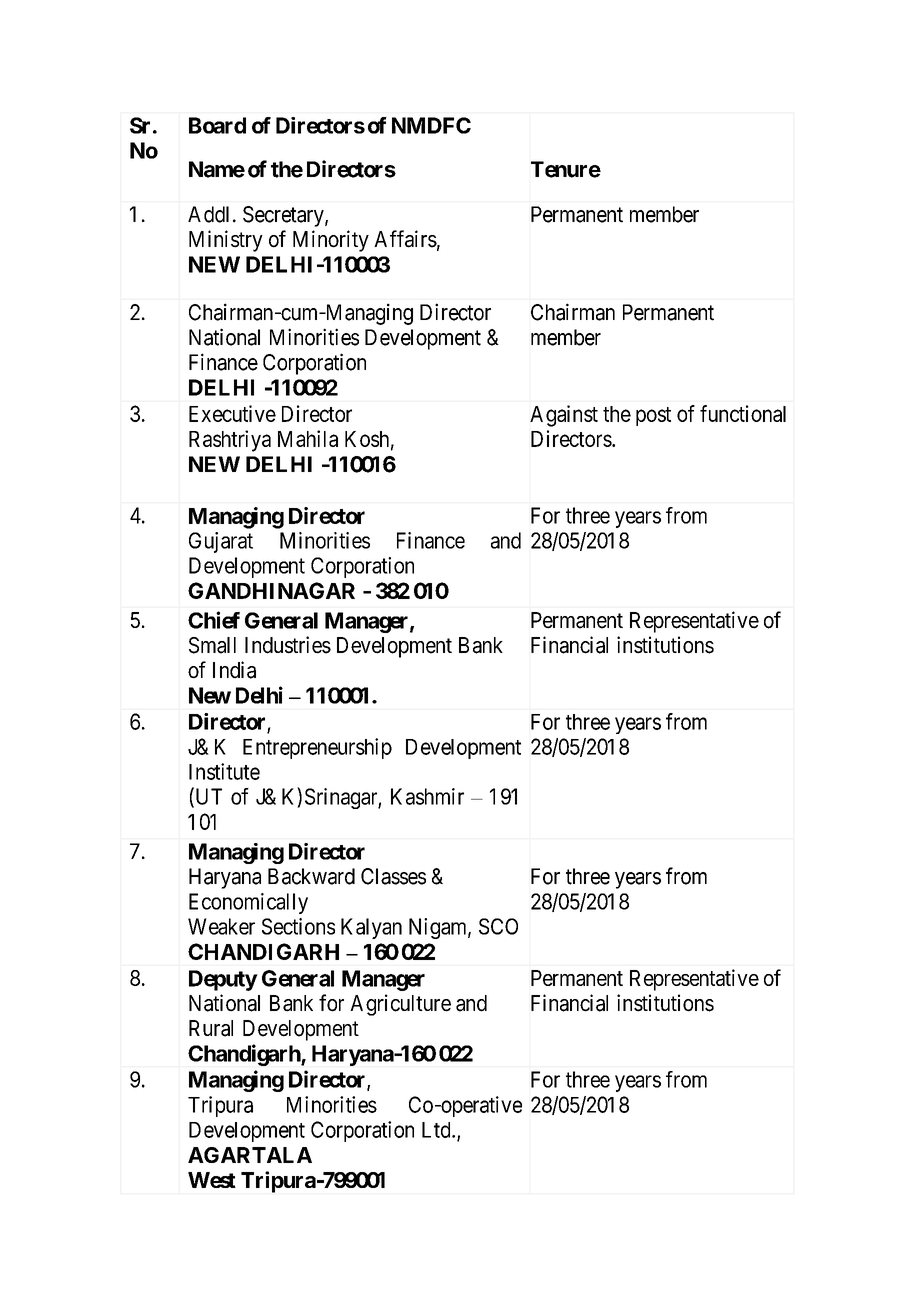  I want to click on functional, so click(743, 413).
